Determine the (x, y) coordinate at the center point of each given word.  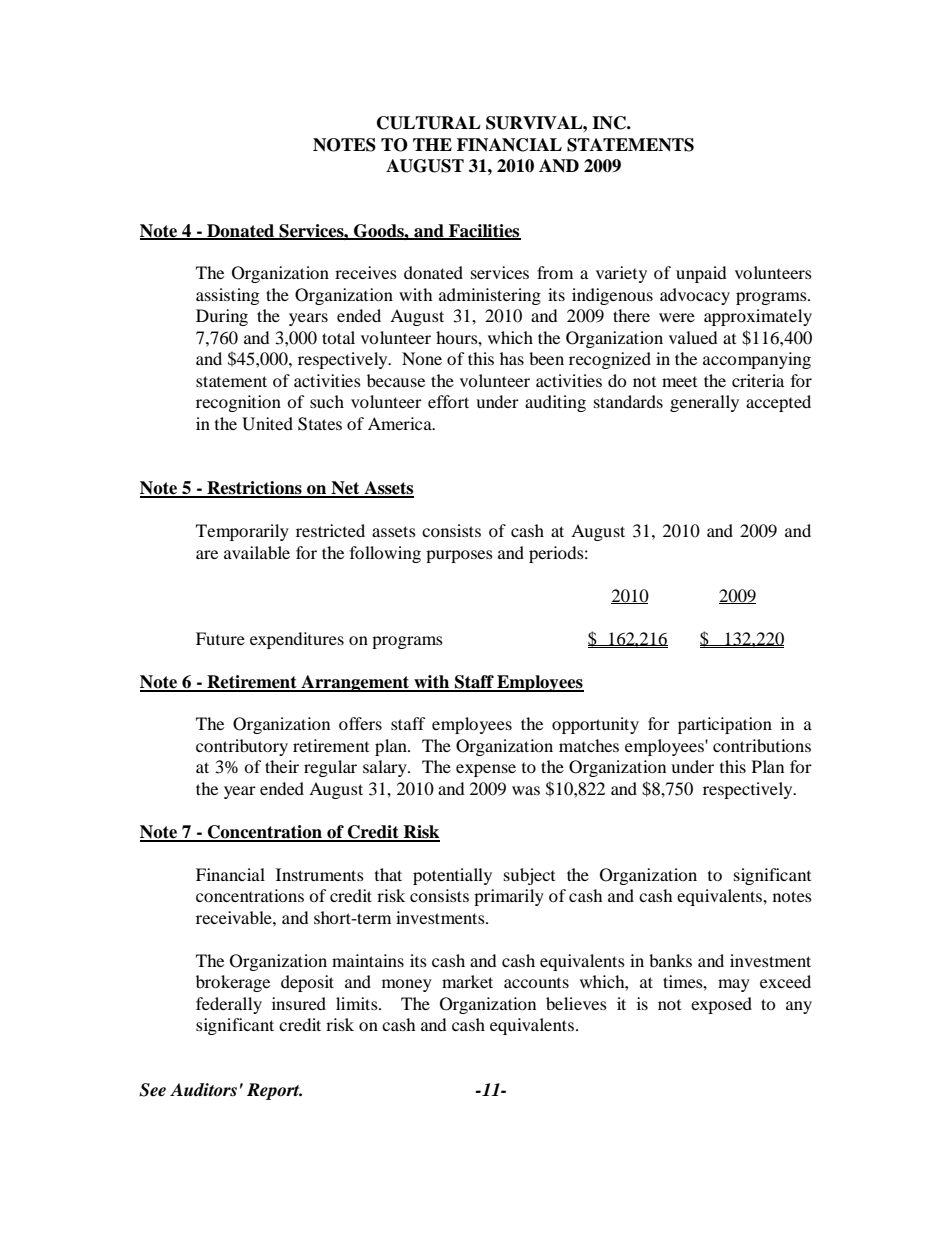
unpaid (701, 274)
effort (448, 401)
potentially (452, 876)
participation (725, 725)
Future (220, 638)
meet (679, 381)
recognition (238, 403)
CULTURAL (429, 123)
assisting (227, 296)
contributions (762, 745)
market (467, 981)
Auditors (203, 1089)
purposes (459, 556)
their (282, 766)
